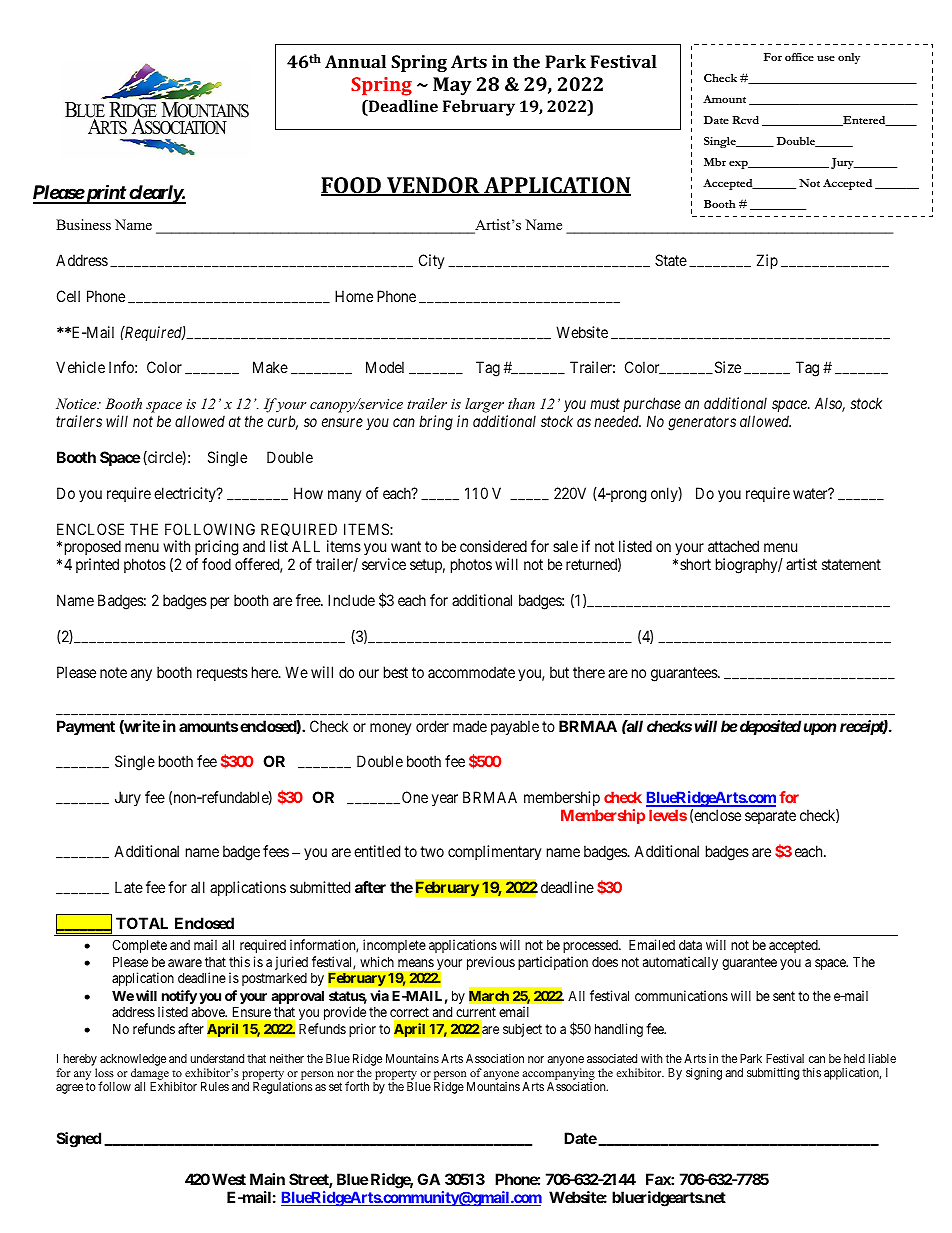  What do you see at coordinates (799, 57) in the image?
I see `office` at bounding box center [799, 57].
